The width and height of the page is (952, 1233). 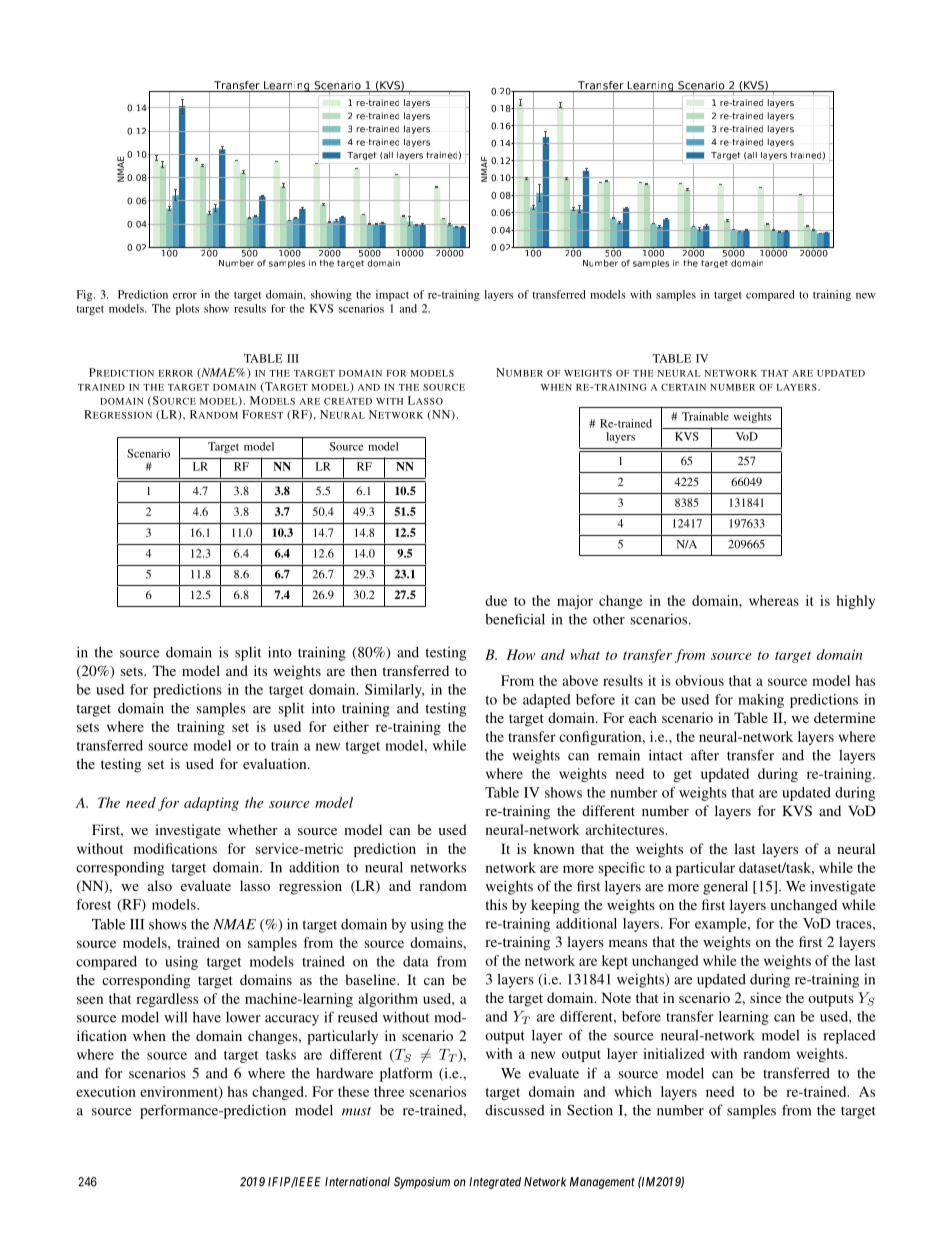 What do you see at coordinates (392, 295) in the page?
I see `impact` at bounding box center [392, 295].
